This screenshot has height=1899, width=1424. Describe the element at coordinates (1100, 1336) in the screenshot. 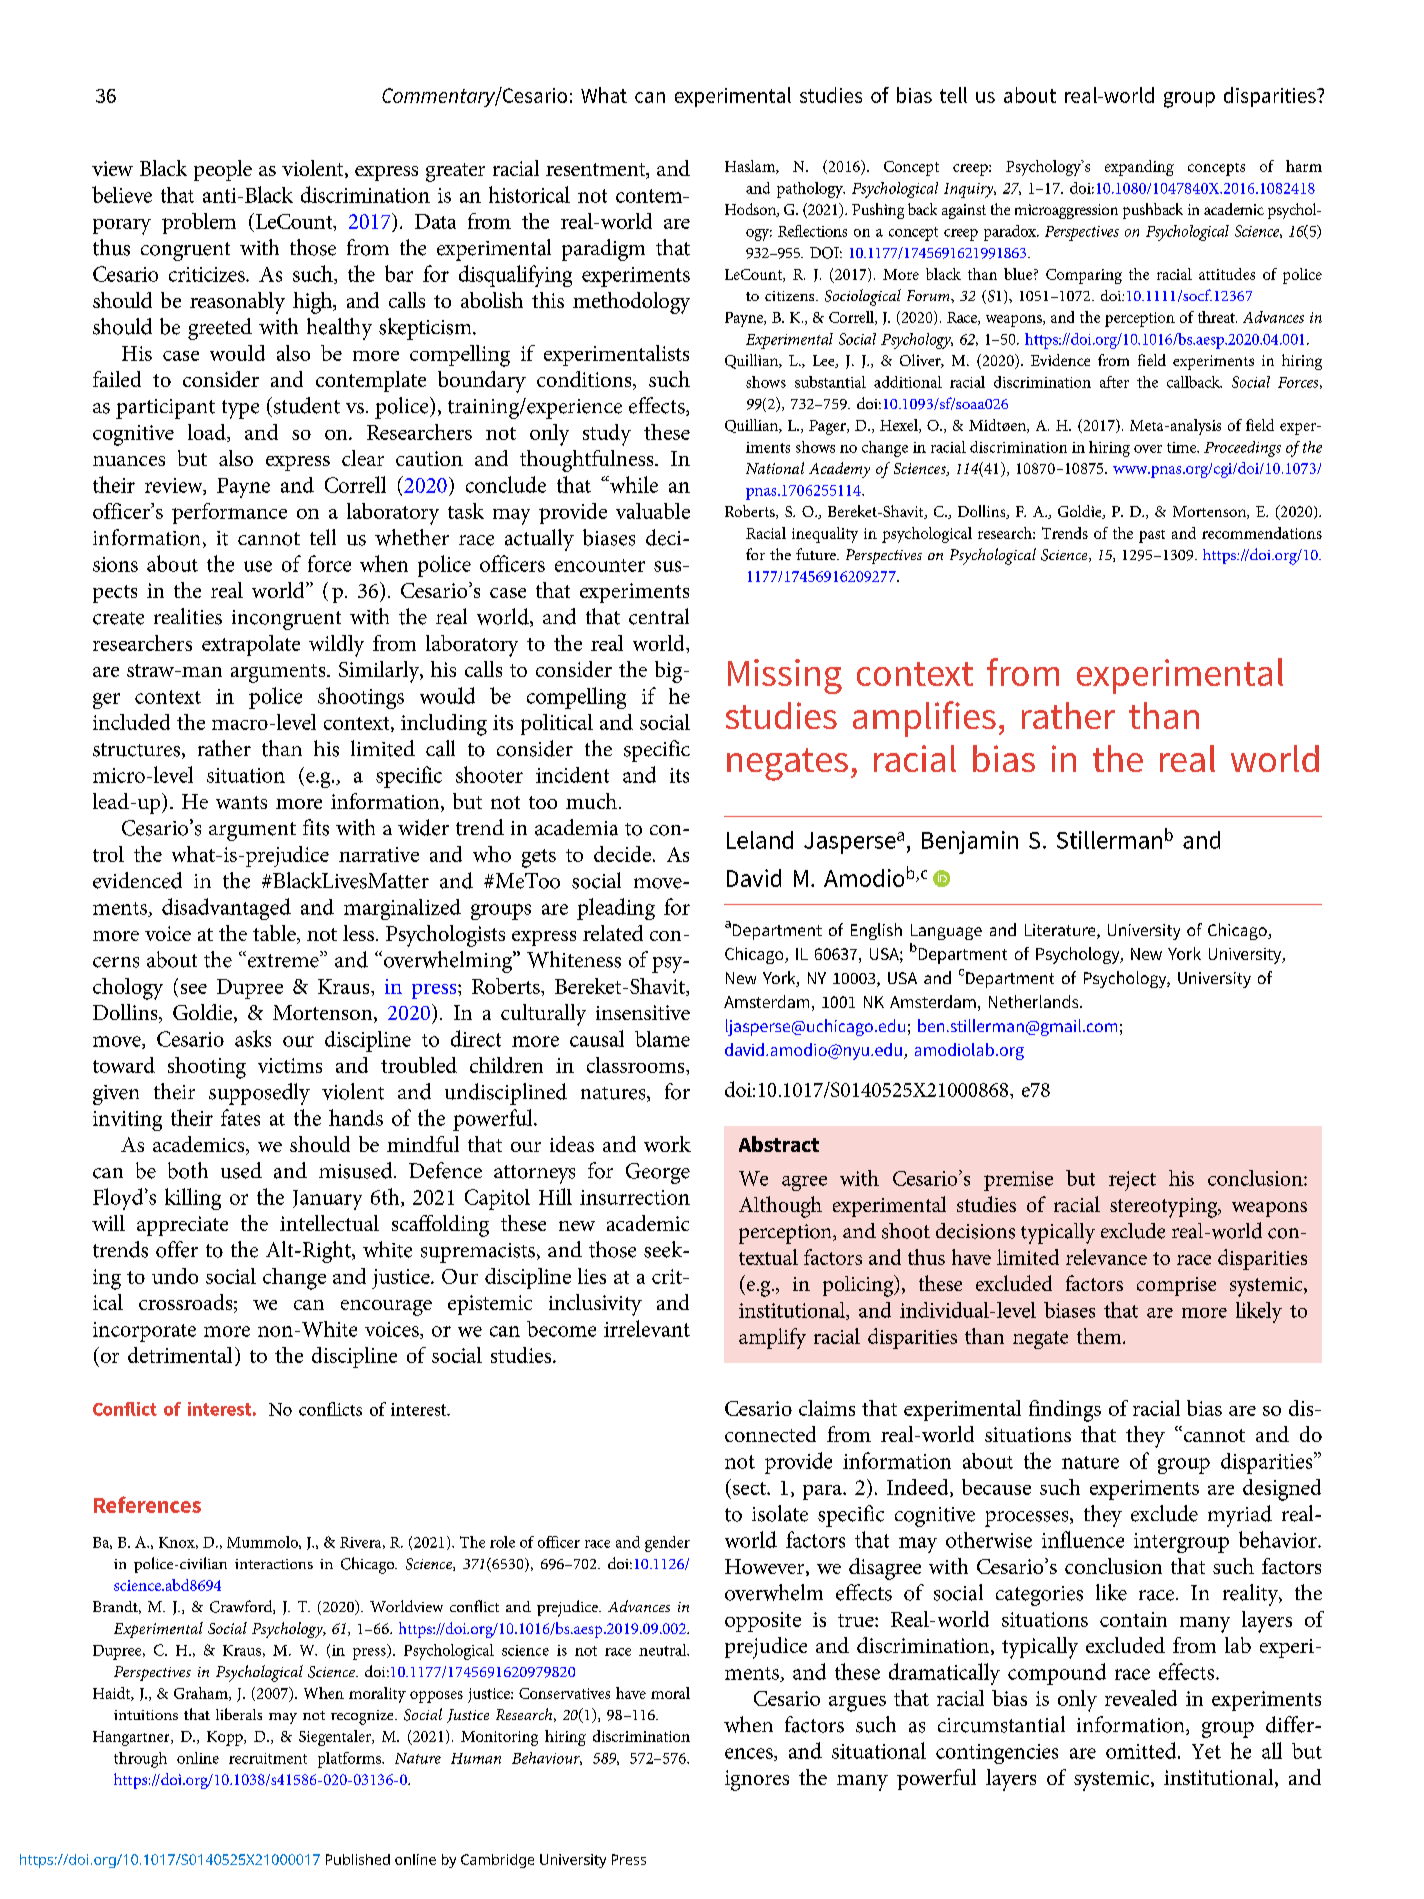

I see `them` at that location.
